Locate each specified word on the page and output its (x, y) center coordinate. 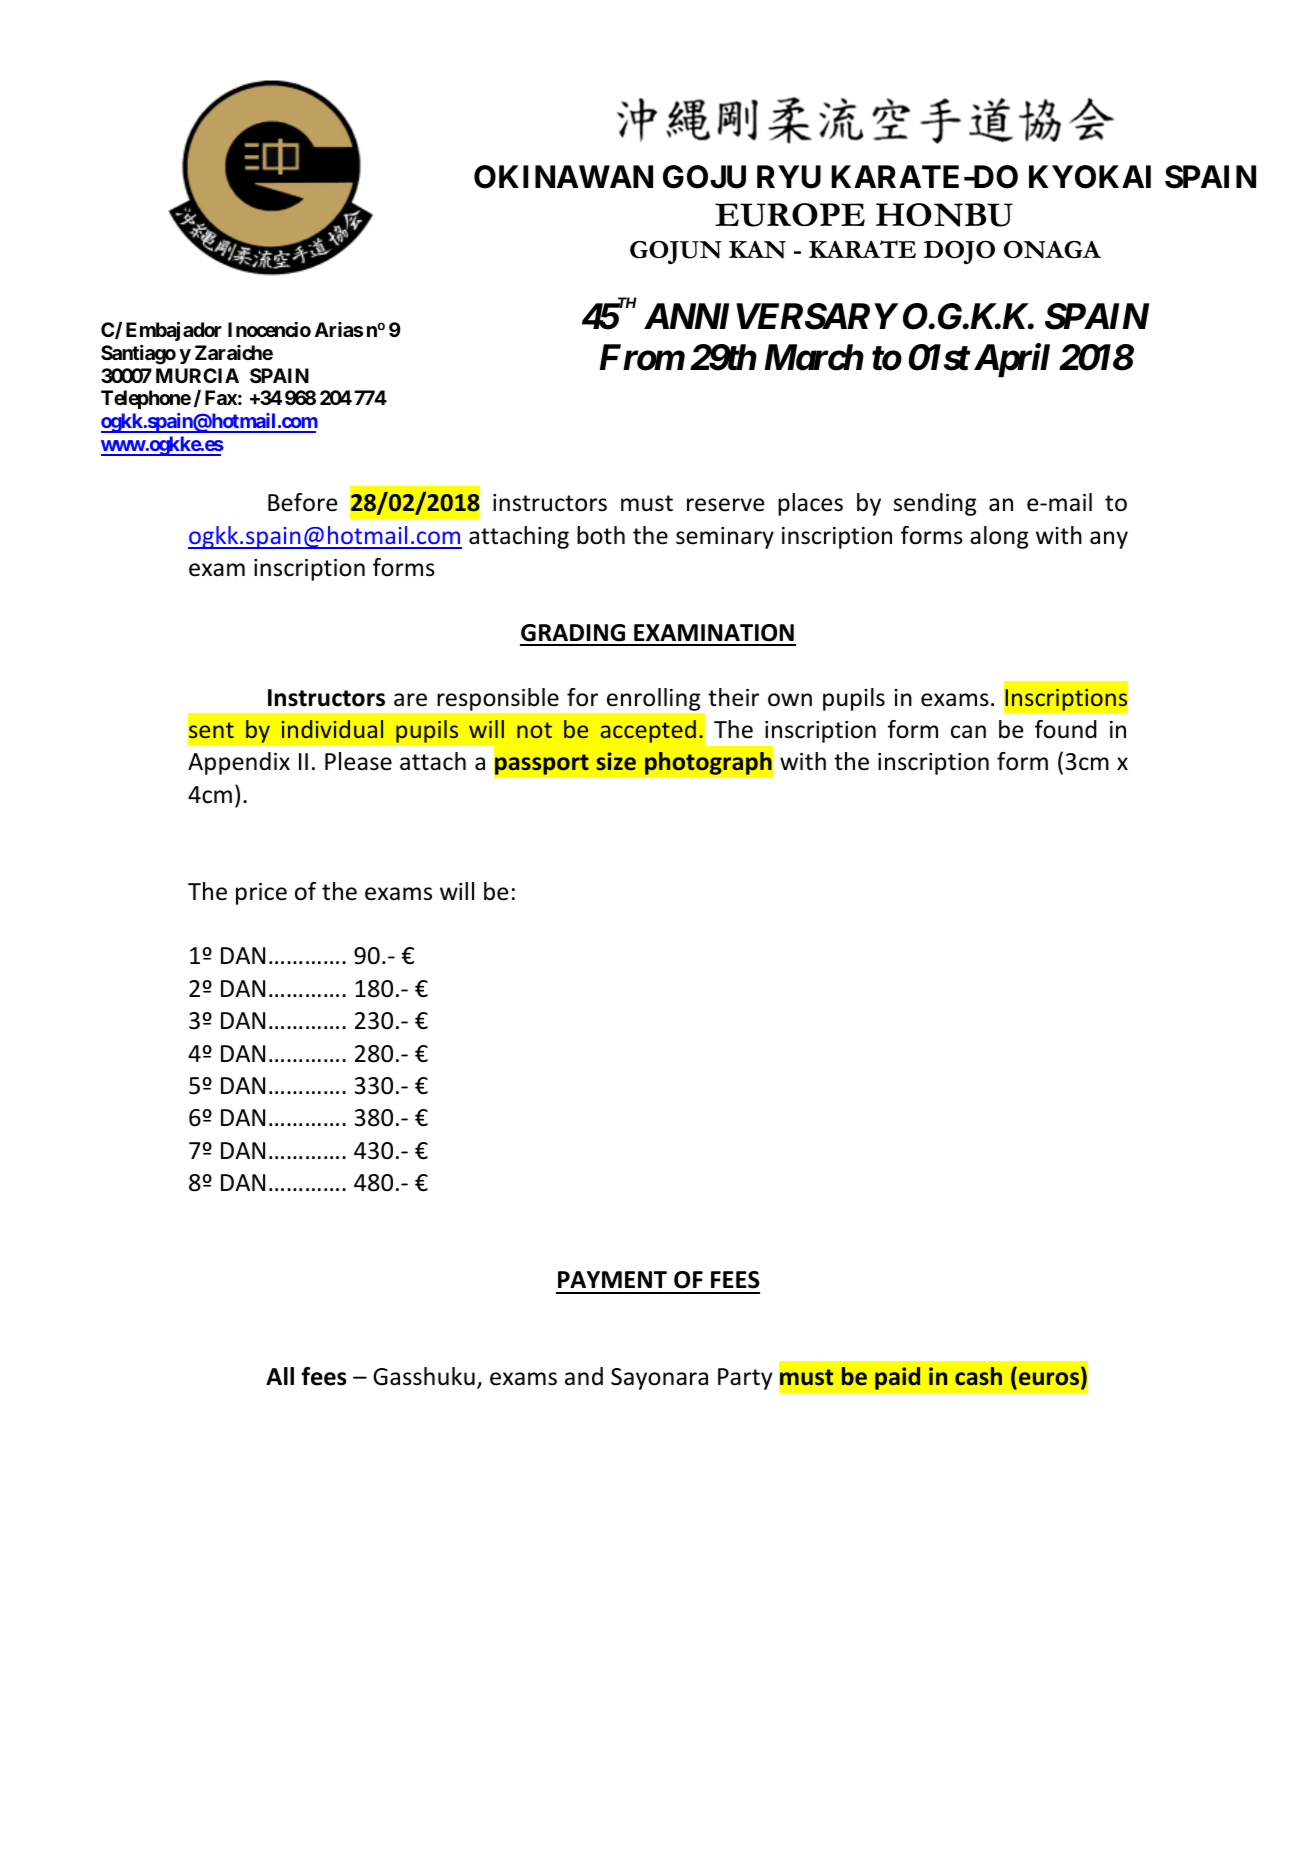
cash (978, 1376)
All (280, 1376)
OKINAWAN (563, 177)
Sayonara (659, 1379)
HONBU (944, 215)
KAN (757, 250)
